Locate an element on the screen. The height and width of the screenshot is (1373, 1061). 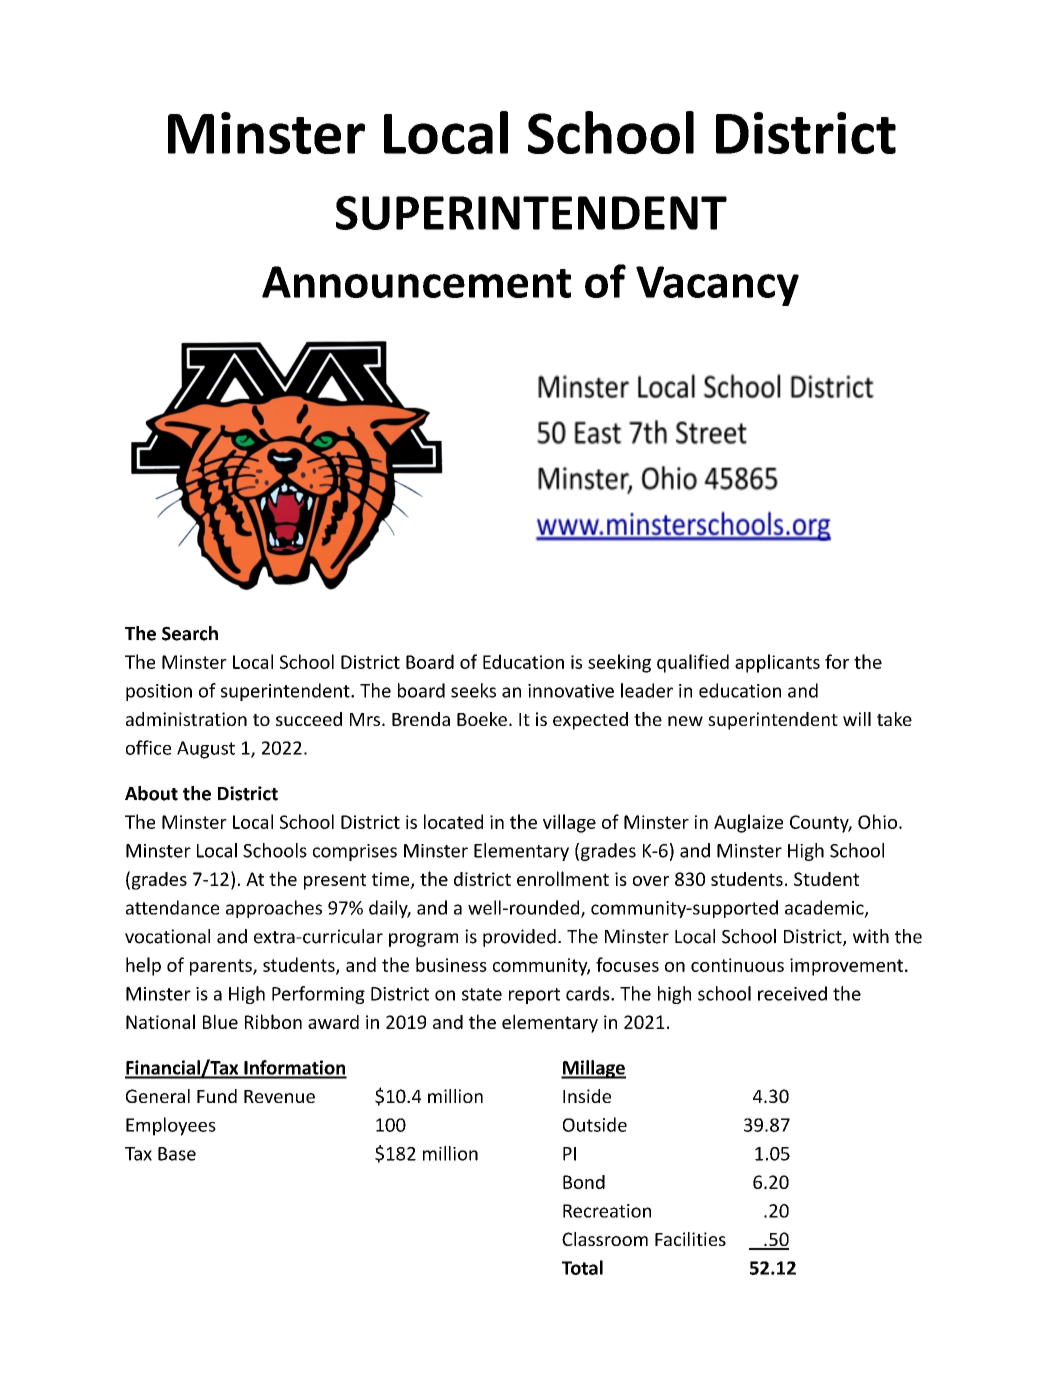
with is located at coordinates (871, 936).
